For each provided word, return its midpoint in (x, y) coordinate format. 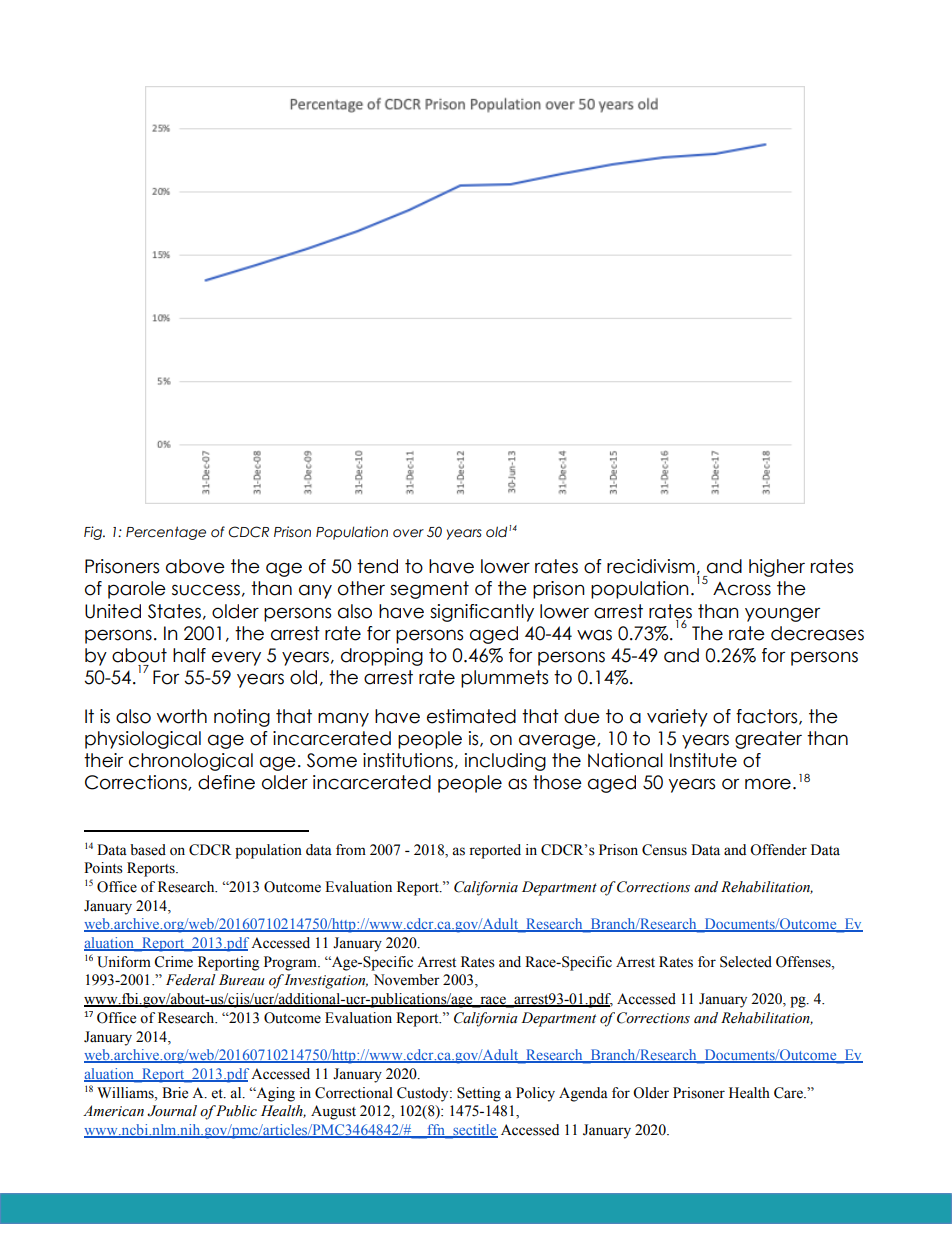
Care (789, 1093)
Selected (746, 962)
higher (777, 568)
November (407, 980)
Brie (175, 1093)
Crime (173, 962)
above (195, 566)
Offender (778, 850)
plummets (504, 679)
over (408, 533)
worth (182, 716)
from (351, 850)
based (148, 850)
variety (677, 718)
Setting (479, 1094)
